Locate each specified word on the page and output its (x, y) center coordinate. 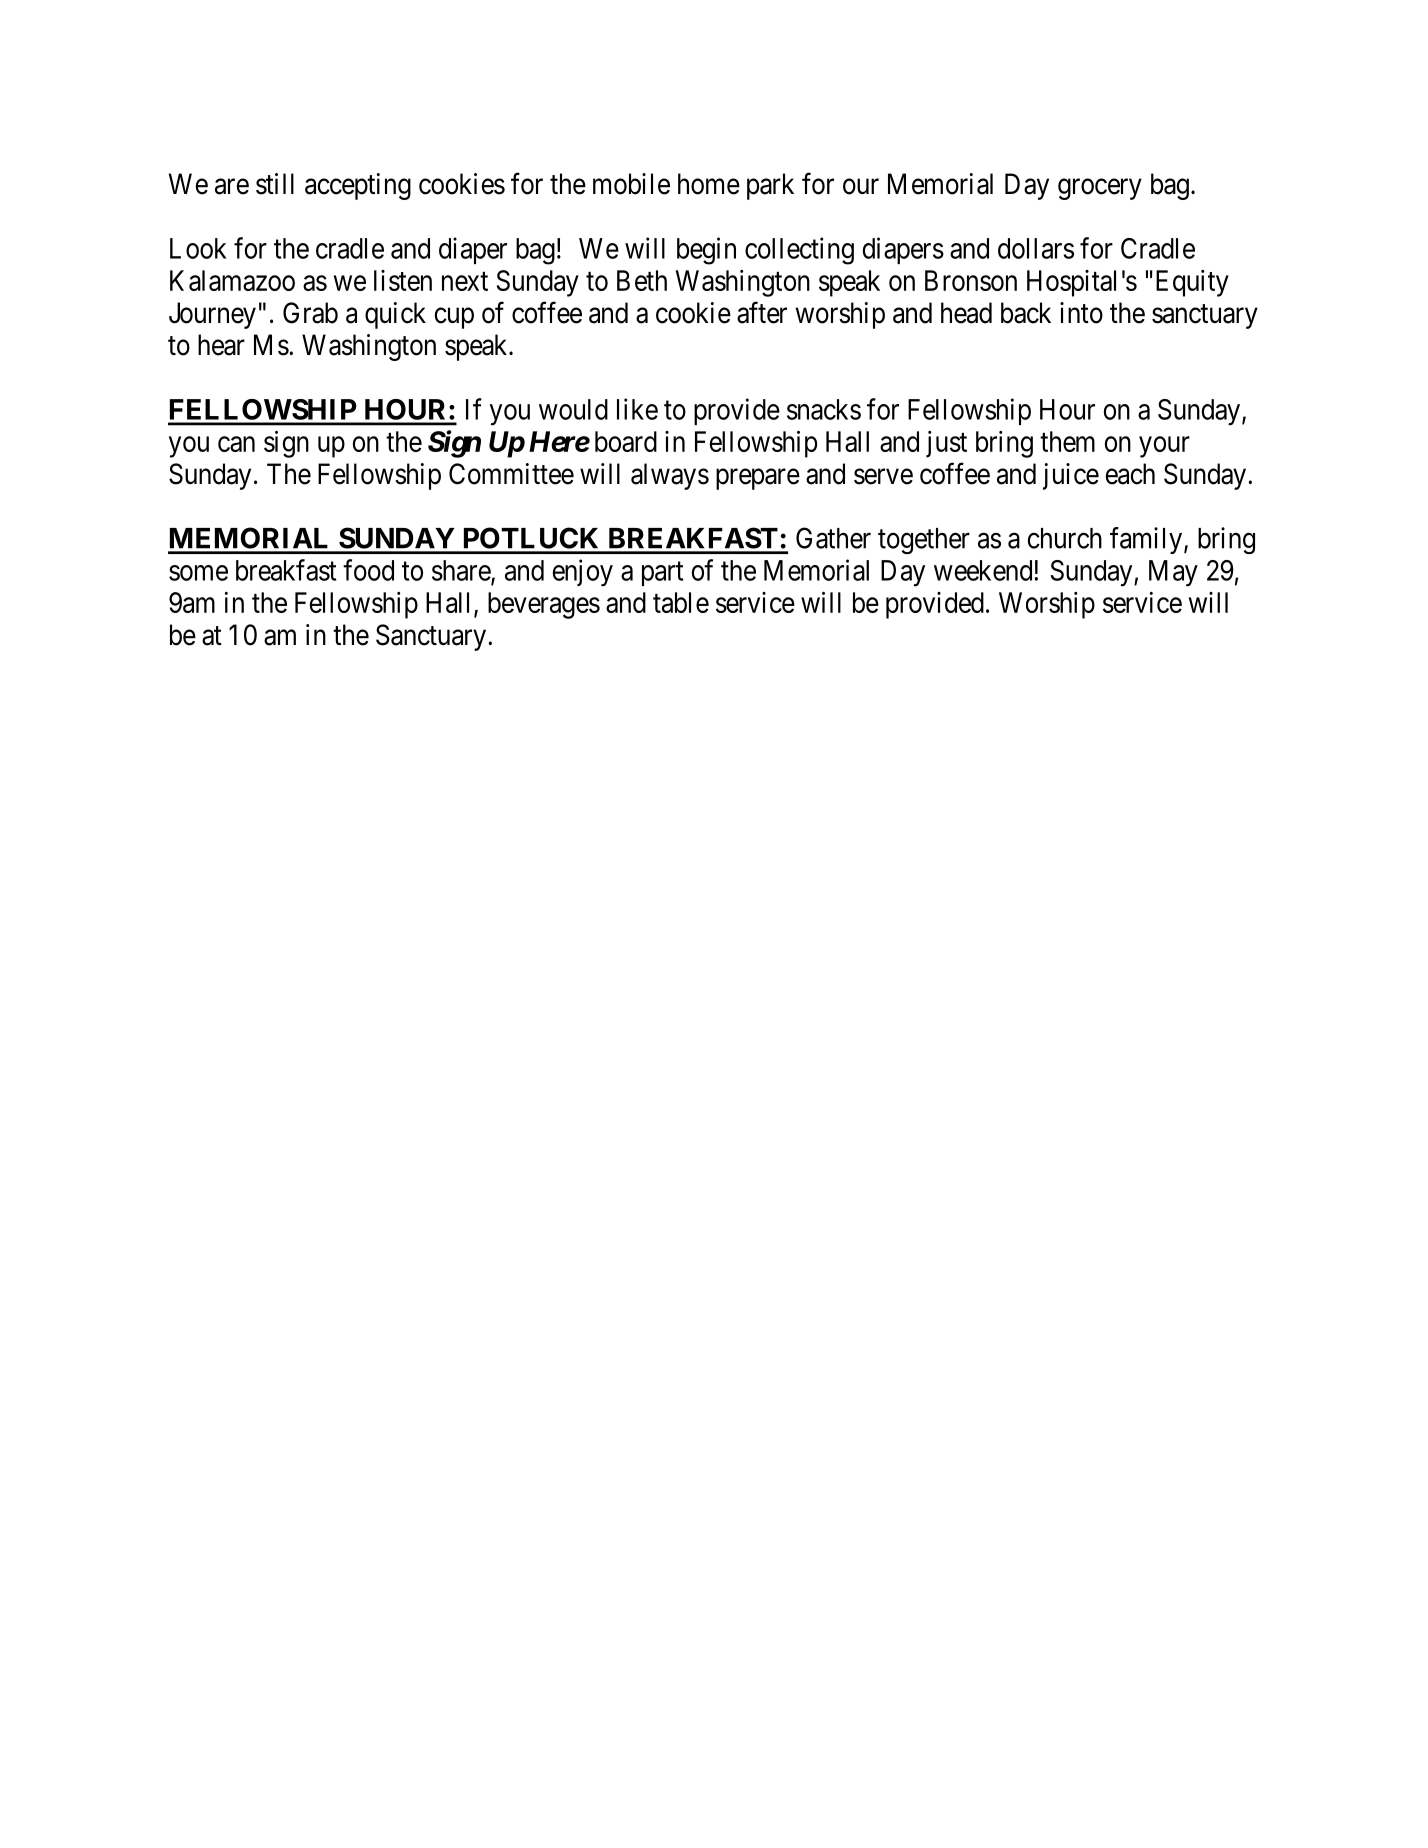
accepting (358, 186)
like (637, 409)
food (368, 570)
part (662, 574)
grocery (1100, 189)
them (1067, 441)
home (709, 184)
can (236, 444)
